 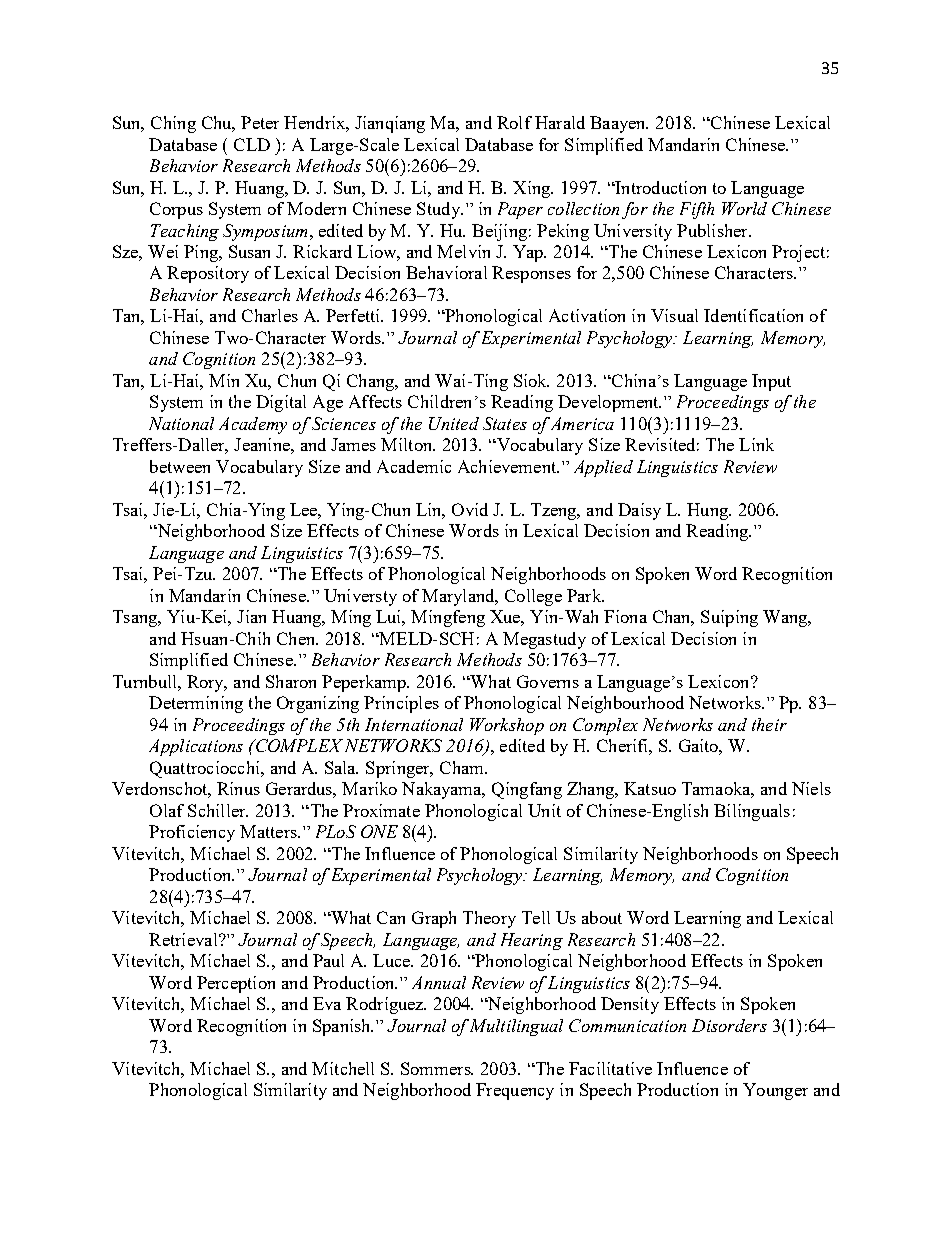 What do you see at coordinates (514, 122) in the screenshot?
I see `Rolf` at bounding box center [514, 122].
